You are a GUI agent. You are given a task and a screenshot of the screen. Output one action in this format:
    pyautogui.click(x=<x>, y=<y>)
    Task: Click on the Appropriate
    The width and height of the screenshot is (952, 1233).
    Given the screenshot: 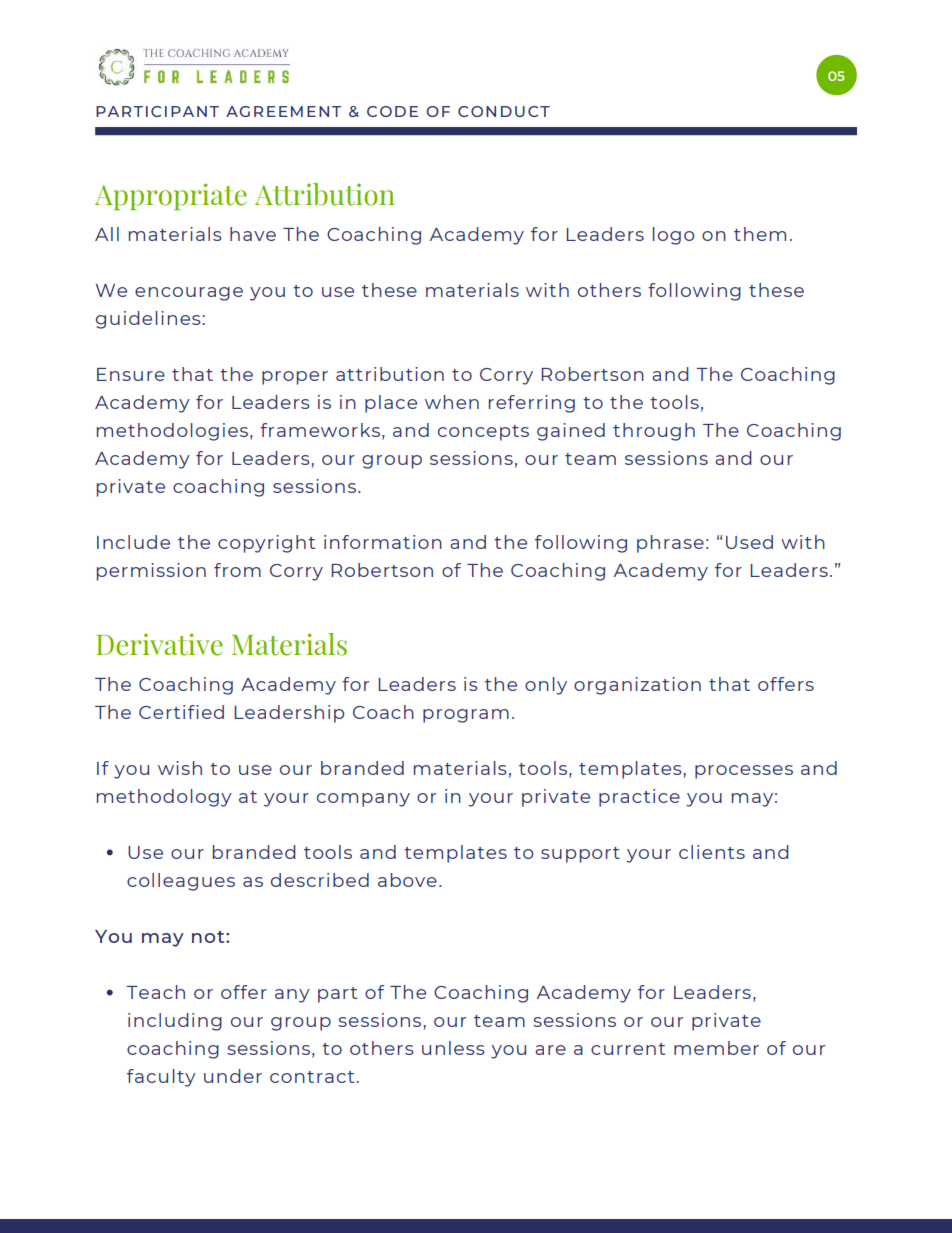 What is the action you would take?
    pyautogui.click(x=171, y=196)
